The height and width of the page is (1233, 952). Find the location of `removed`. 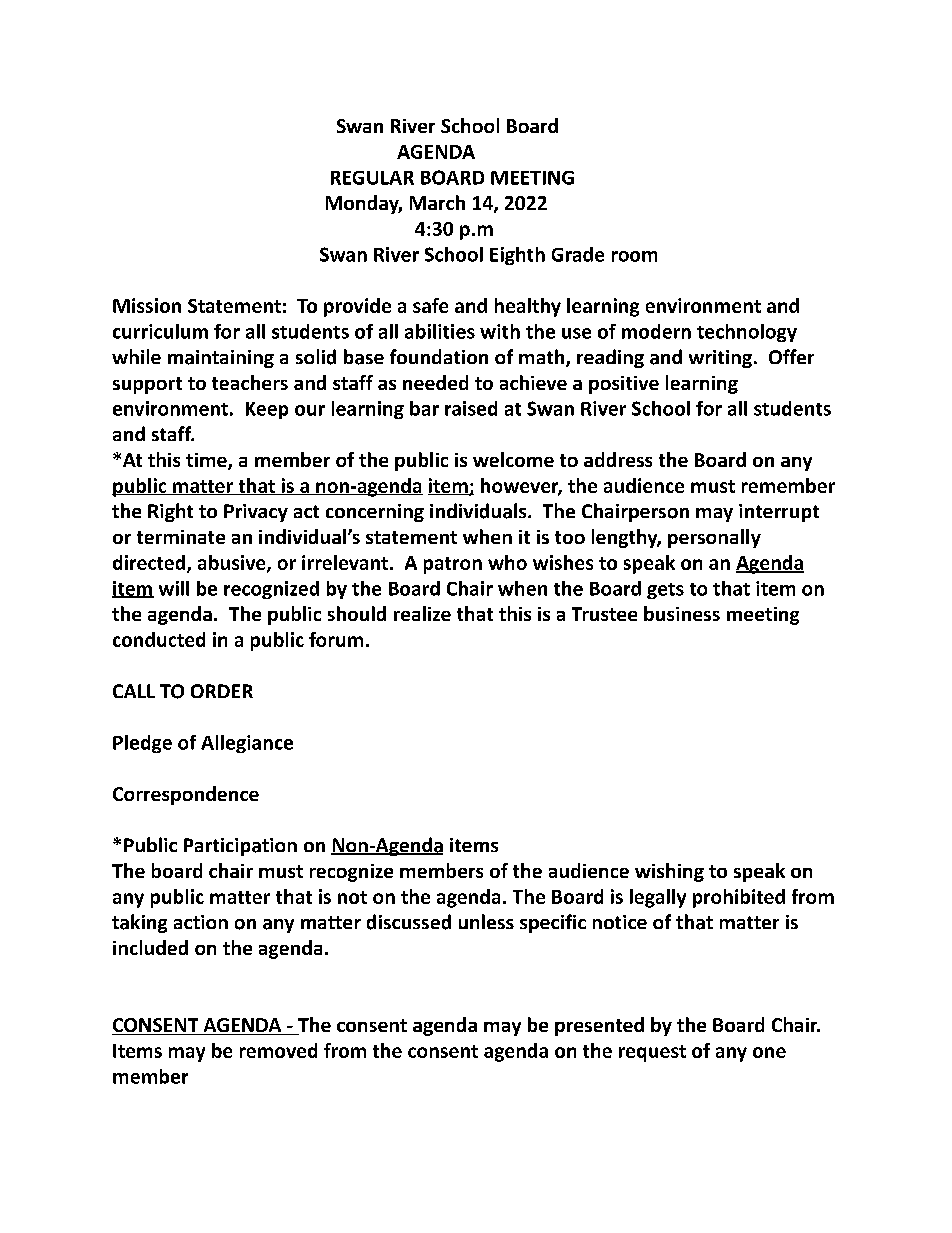

removed is located at coordinates (278, 1050).
